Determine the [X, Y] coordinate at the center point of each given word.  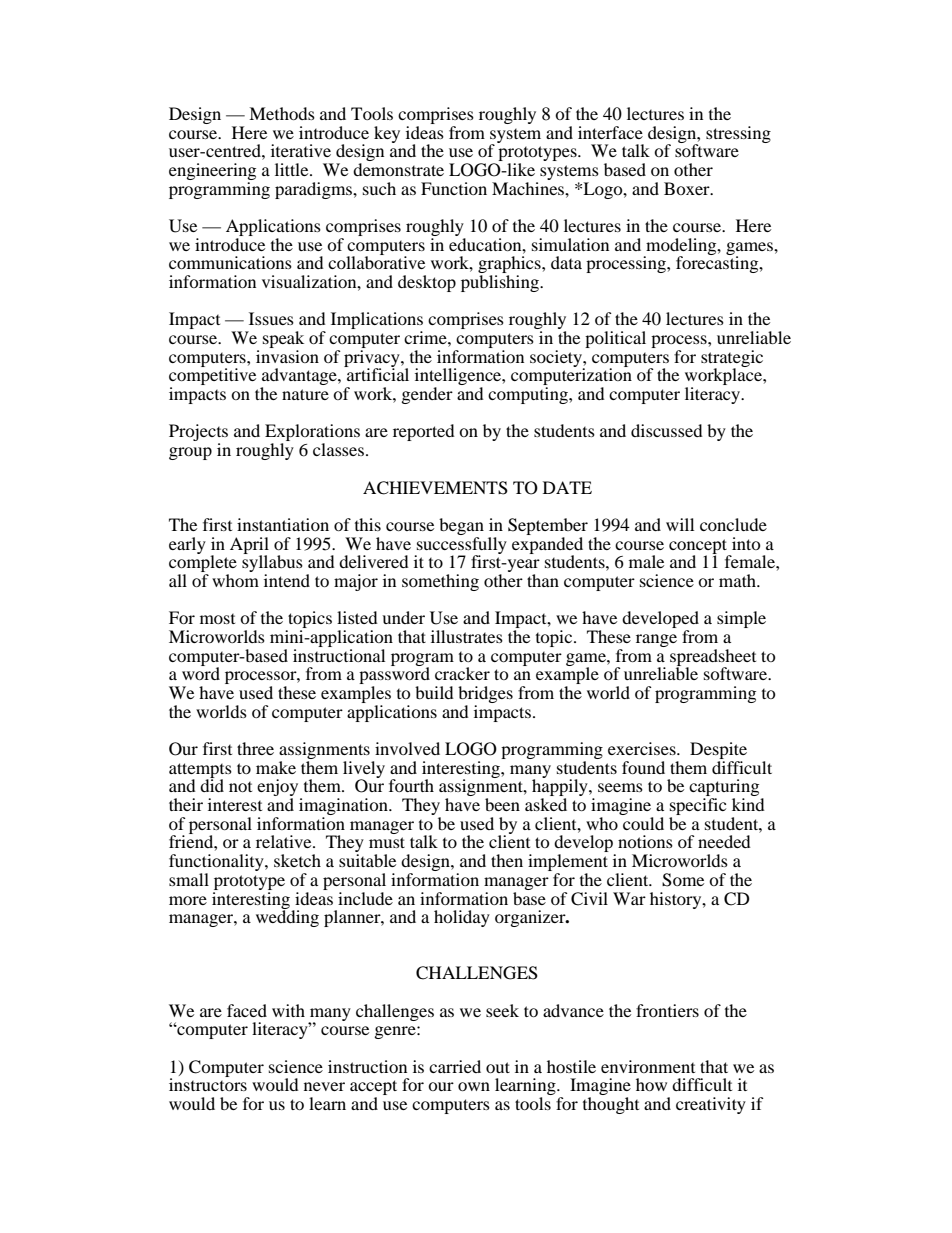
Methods [282, 113]
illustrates [467, 636]
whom [235, 580]
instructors [208, 1083]
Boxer [688, 188]
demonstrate [398, 169]
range [656, 640]
